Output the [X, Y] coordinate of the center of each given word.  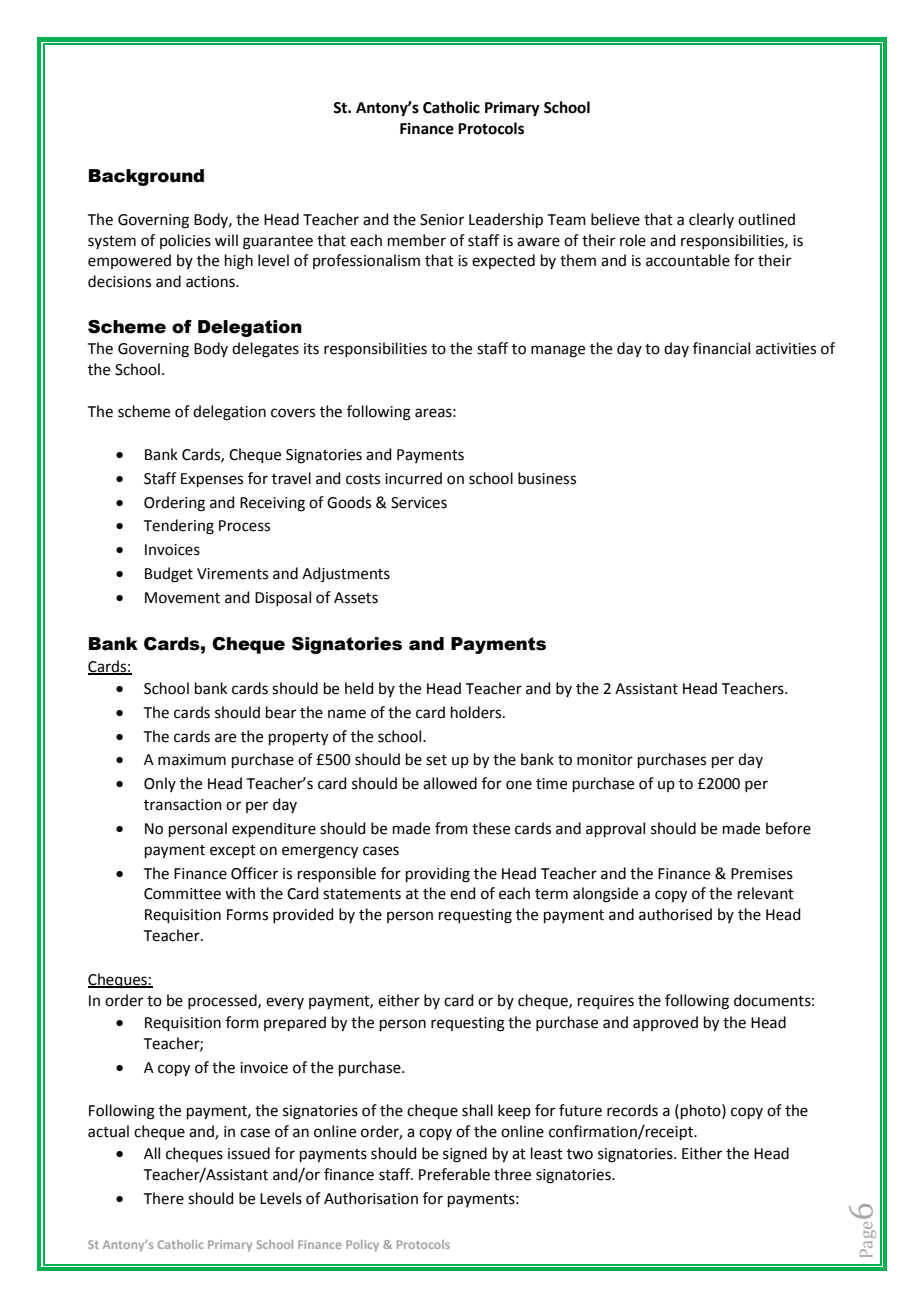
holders [477, 712]
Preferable [454, 1174]
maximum [192, 760]
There [164, 1198]
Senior [442, 220]
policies [185, 241]
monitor [605, 760]
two [580, 1154]
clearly [711, 220]
